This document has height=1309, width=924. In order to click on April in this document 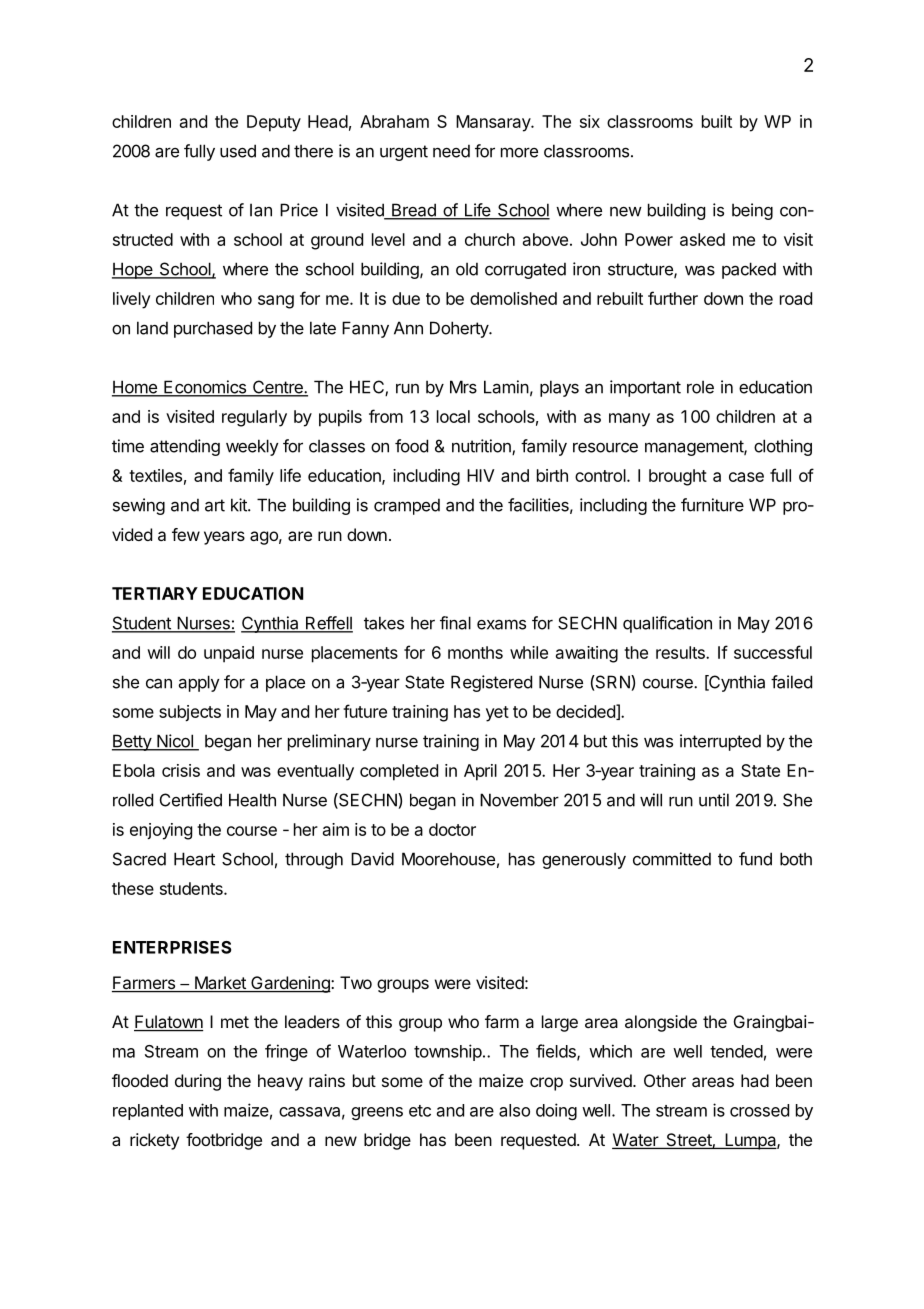, I will do `click(480, 772)`.
